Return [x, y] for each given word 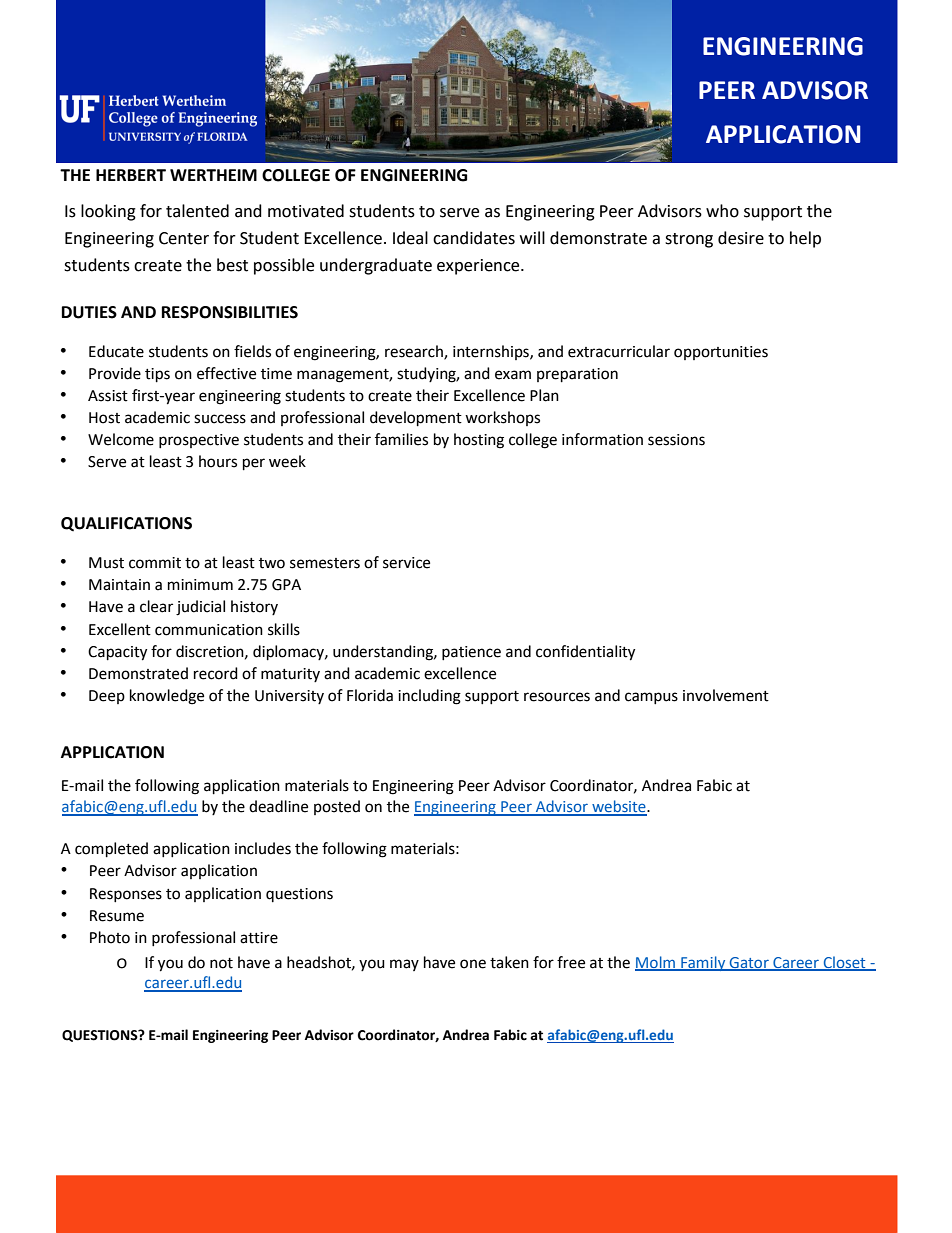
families [401, 439]
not [221, 963]
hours [218, 461]
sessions [676, 440]
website [619, 807]
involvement [726, 695]
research [415, 352]
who [722, 211]
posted [337, 807]
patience [471, 653]
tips [157, 375]
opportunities [721, 353]
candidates [474, 238]
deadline [278, 806]
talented [197, 211]
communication [209, 630]
